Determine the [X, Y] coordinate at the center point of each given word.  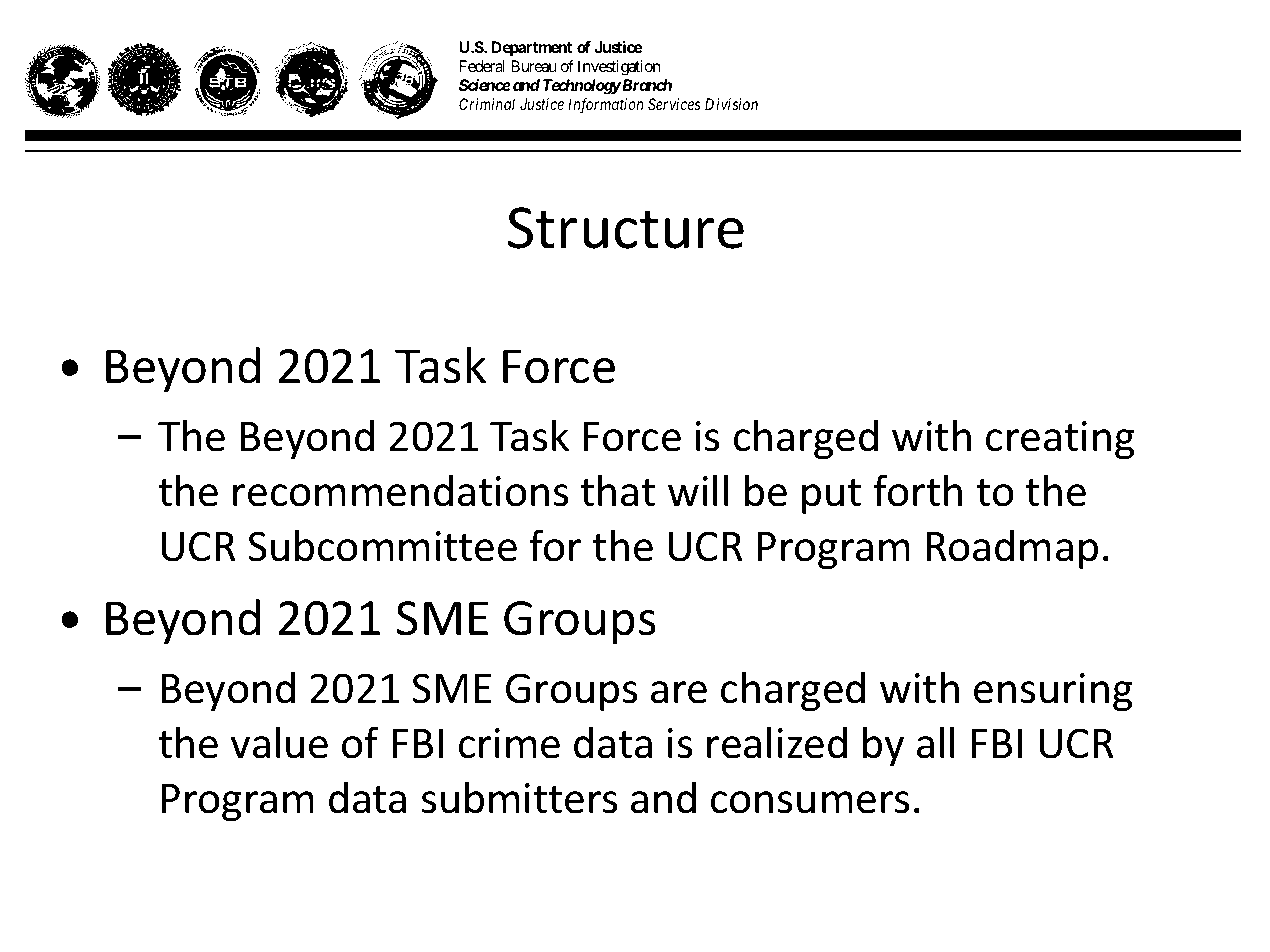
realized [777, 742]
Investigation [619, 68]
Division [731, 104]
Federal [482, 66]
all [935, 742]
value [279, 742]
